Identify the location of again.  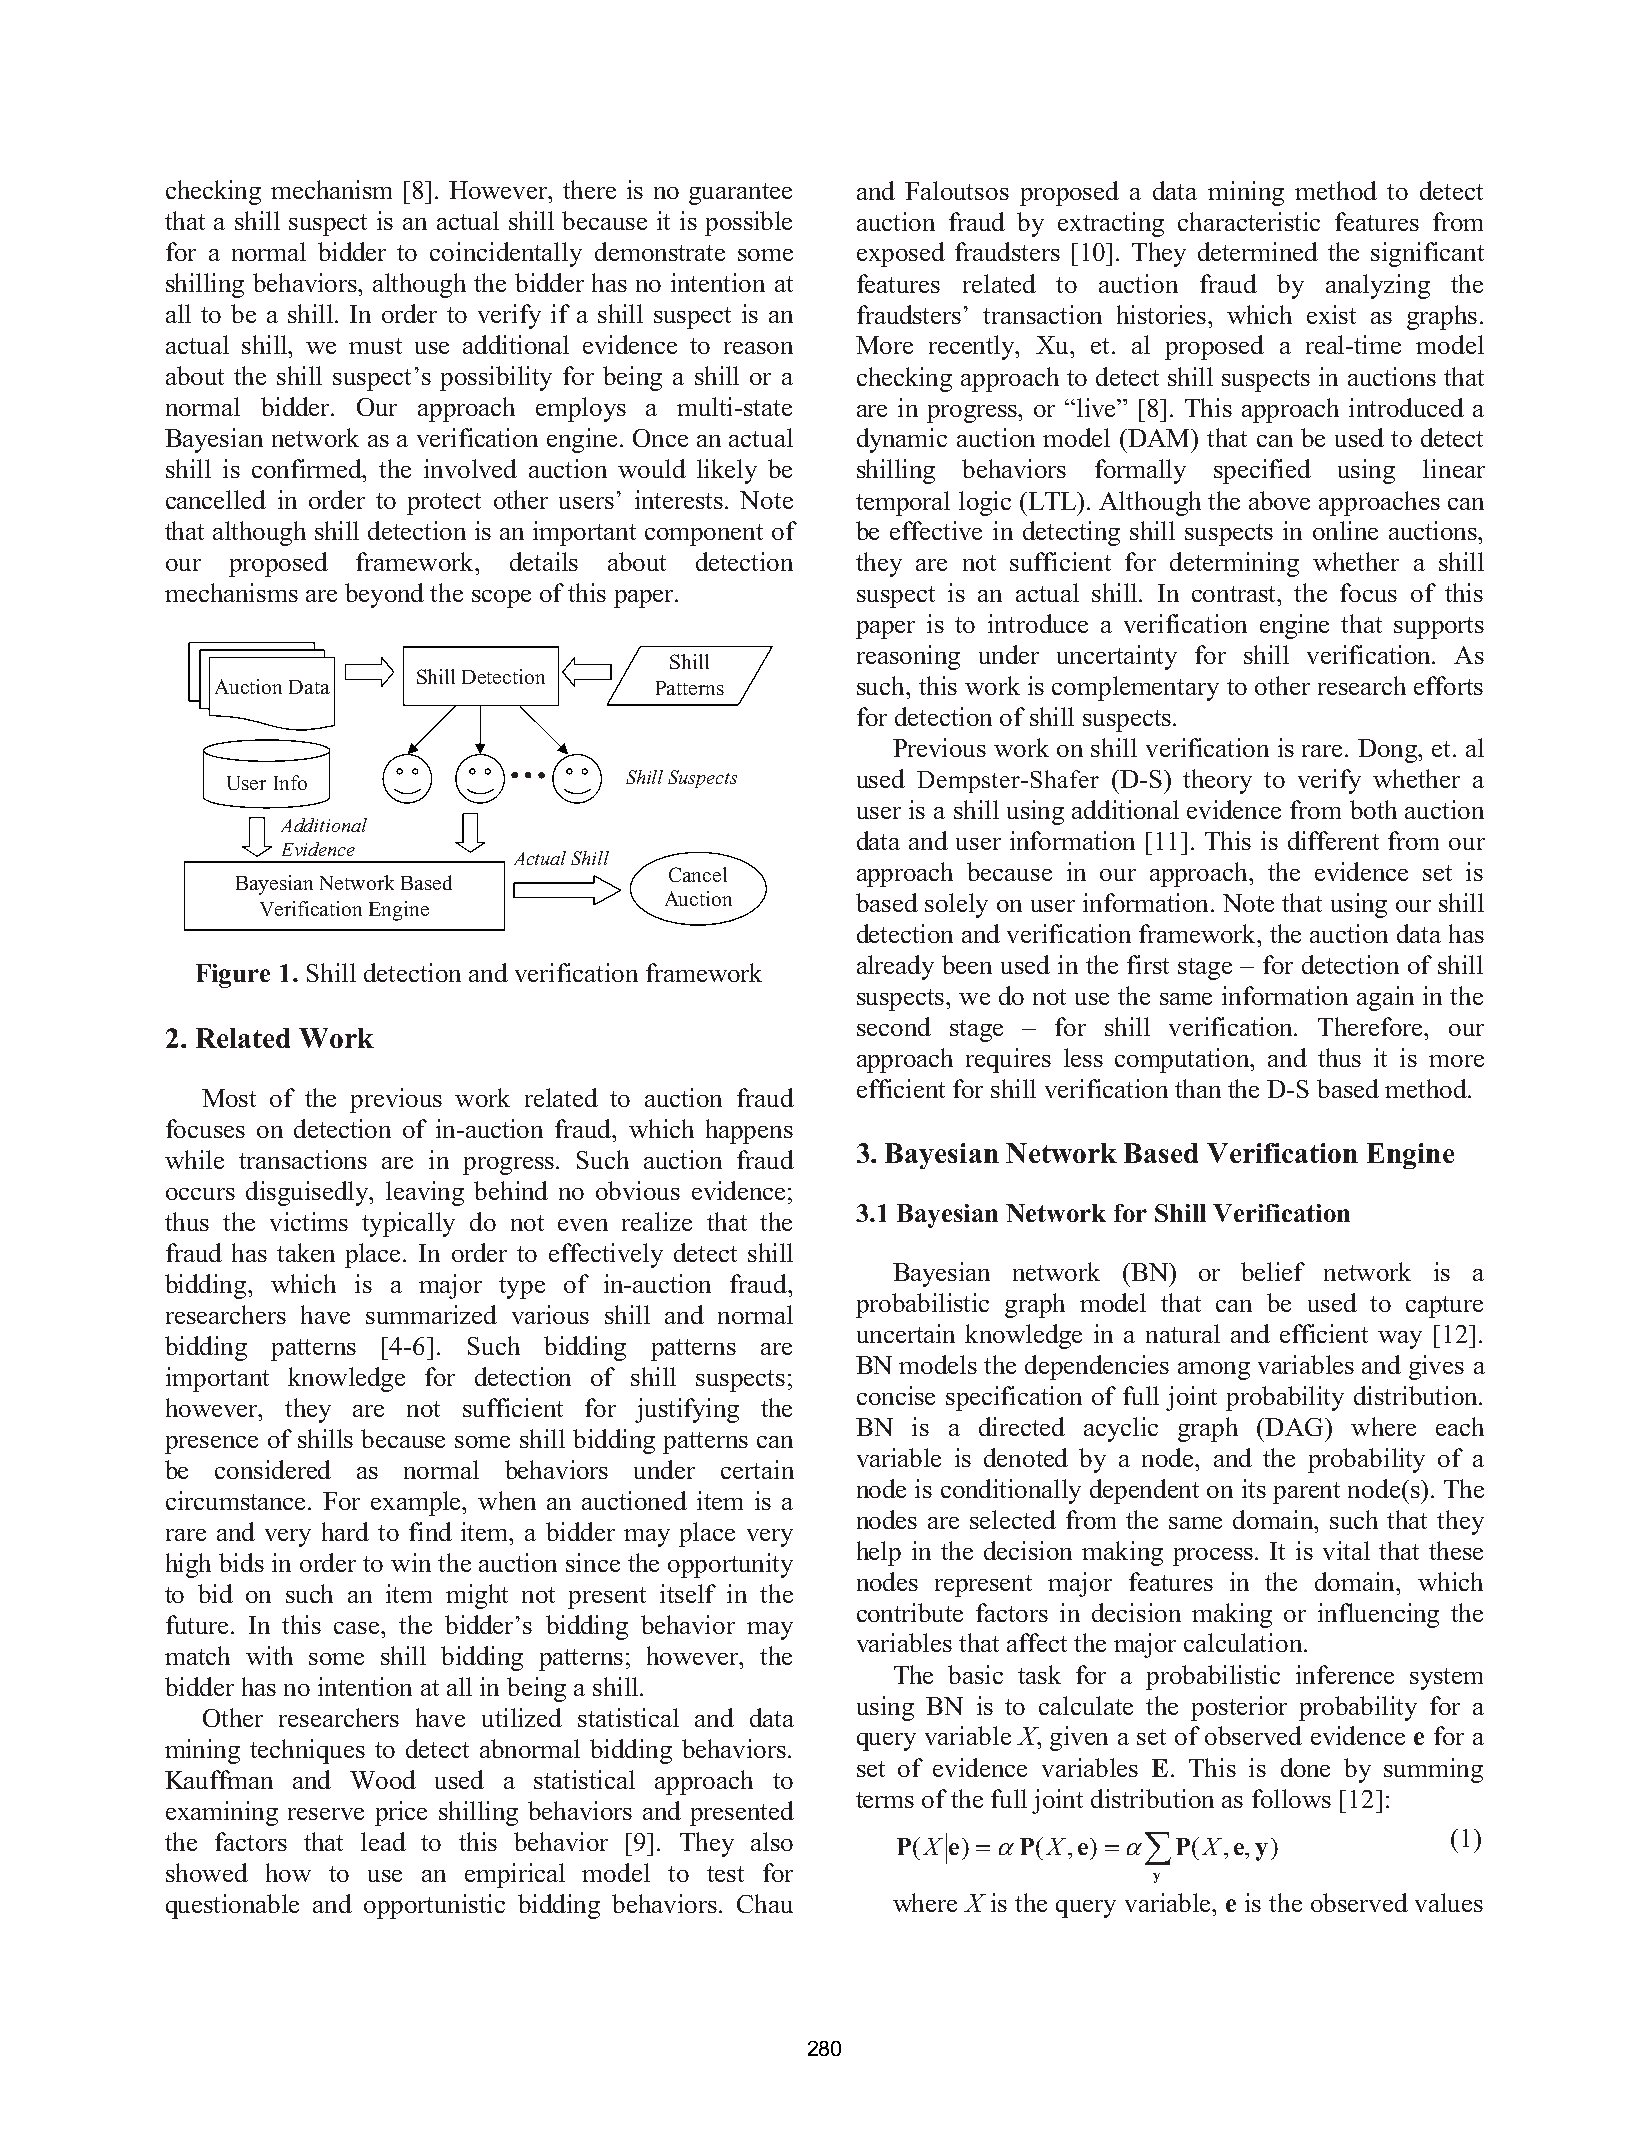
(1385, 998).
